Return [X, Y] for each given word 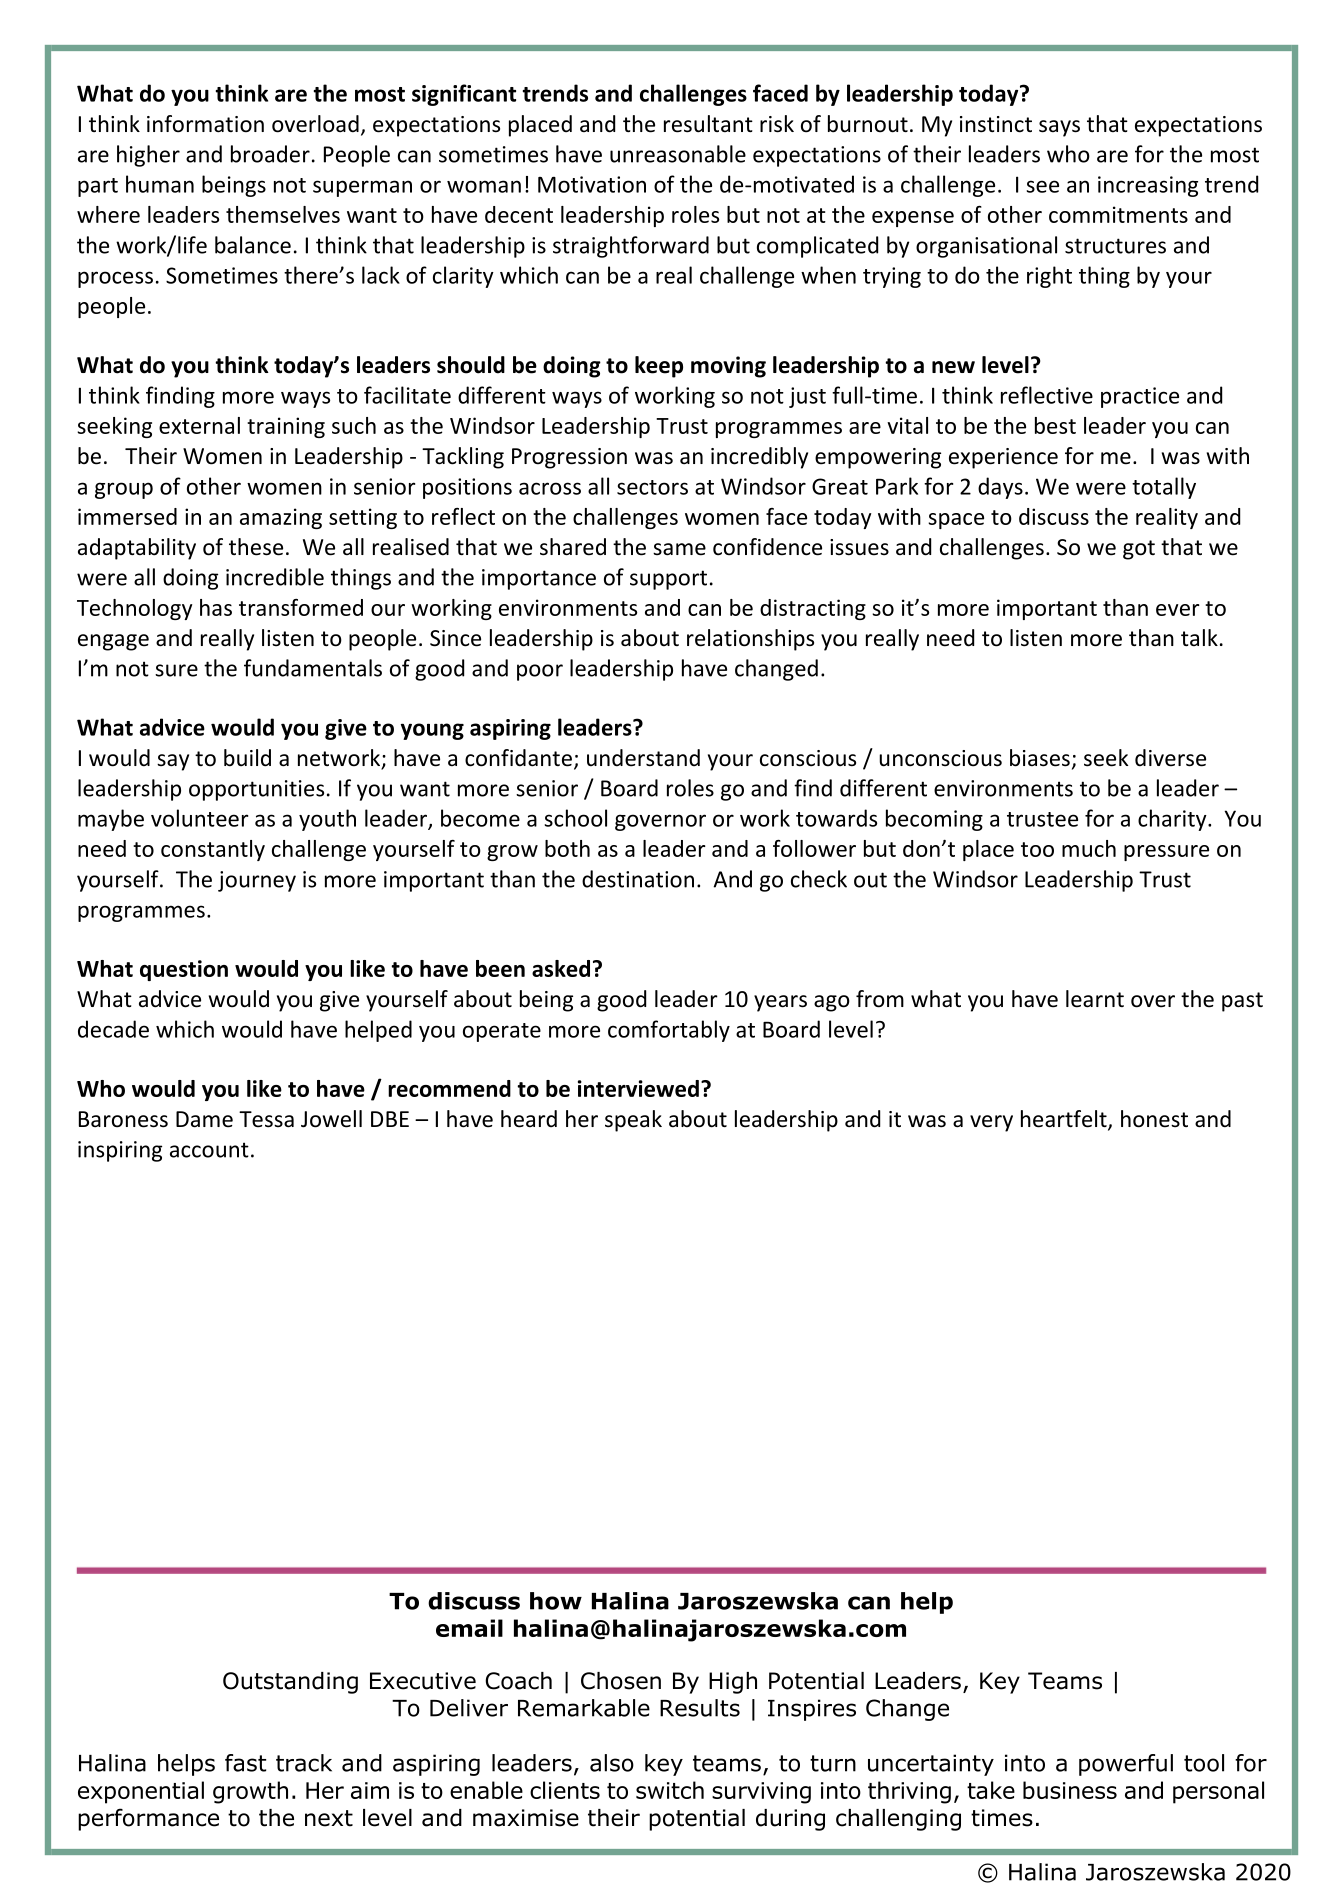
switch [670, 1790]
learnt [1095, 999]
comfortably [669, 1031]
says [1059, 128]
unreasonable [678, 154]
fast [245, 1763]
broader [270, 154]
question [184, 970]
